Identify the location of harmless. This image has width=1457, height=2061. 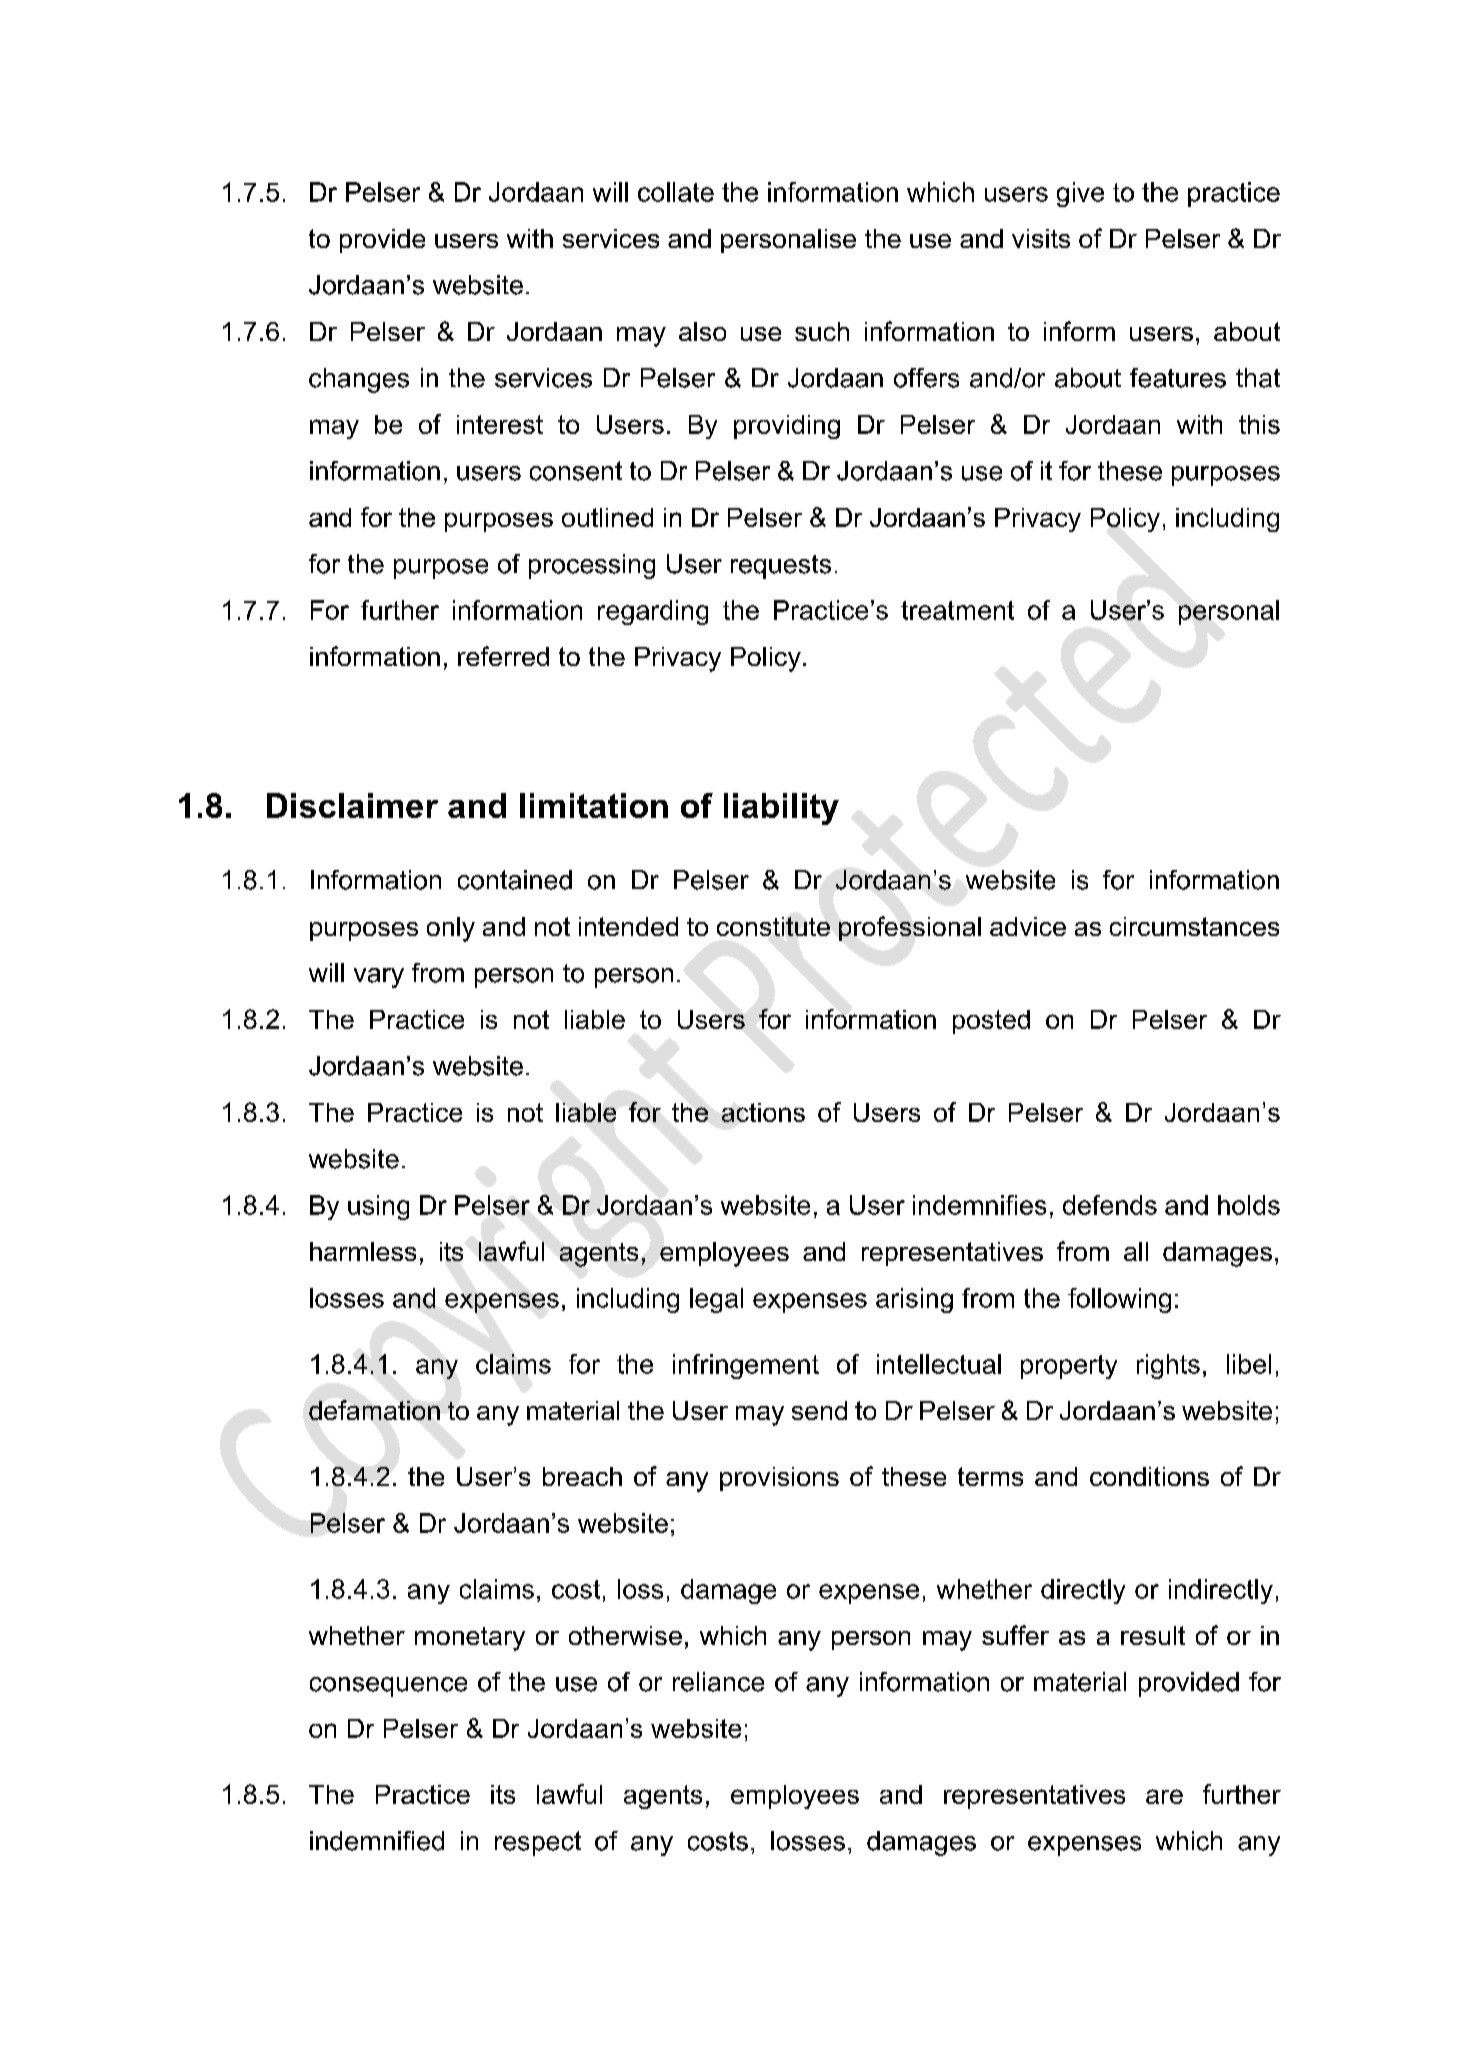
(363, 1251).
